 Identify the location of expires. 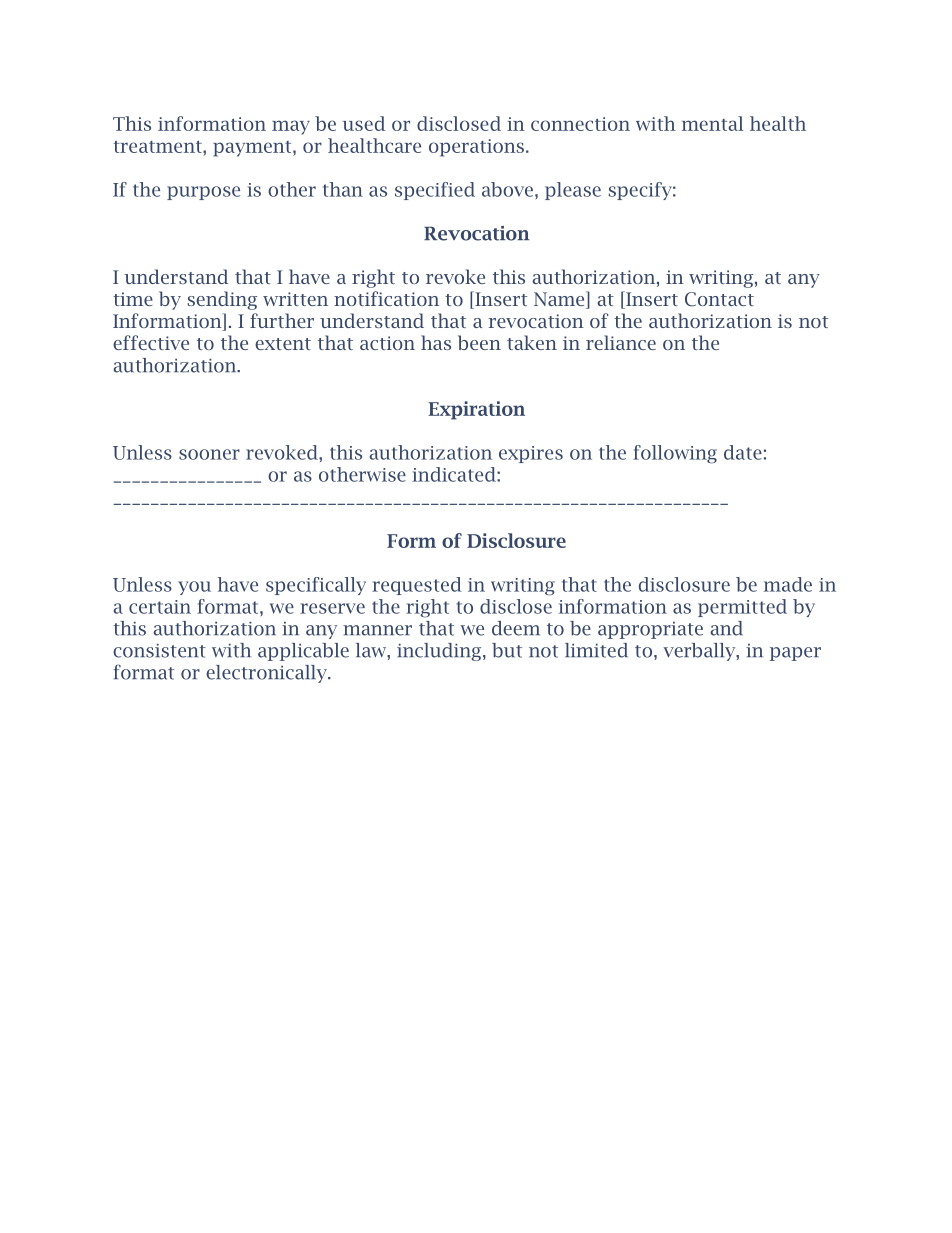
(531, 454).
